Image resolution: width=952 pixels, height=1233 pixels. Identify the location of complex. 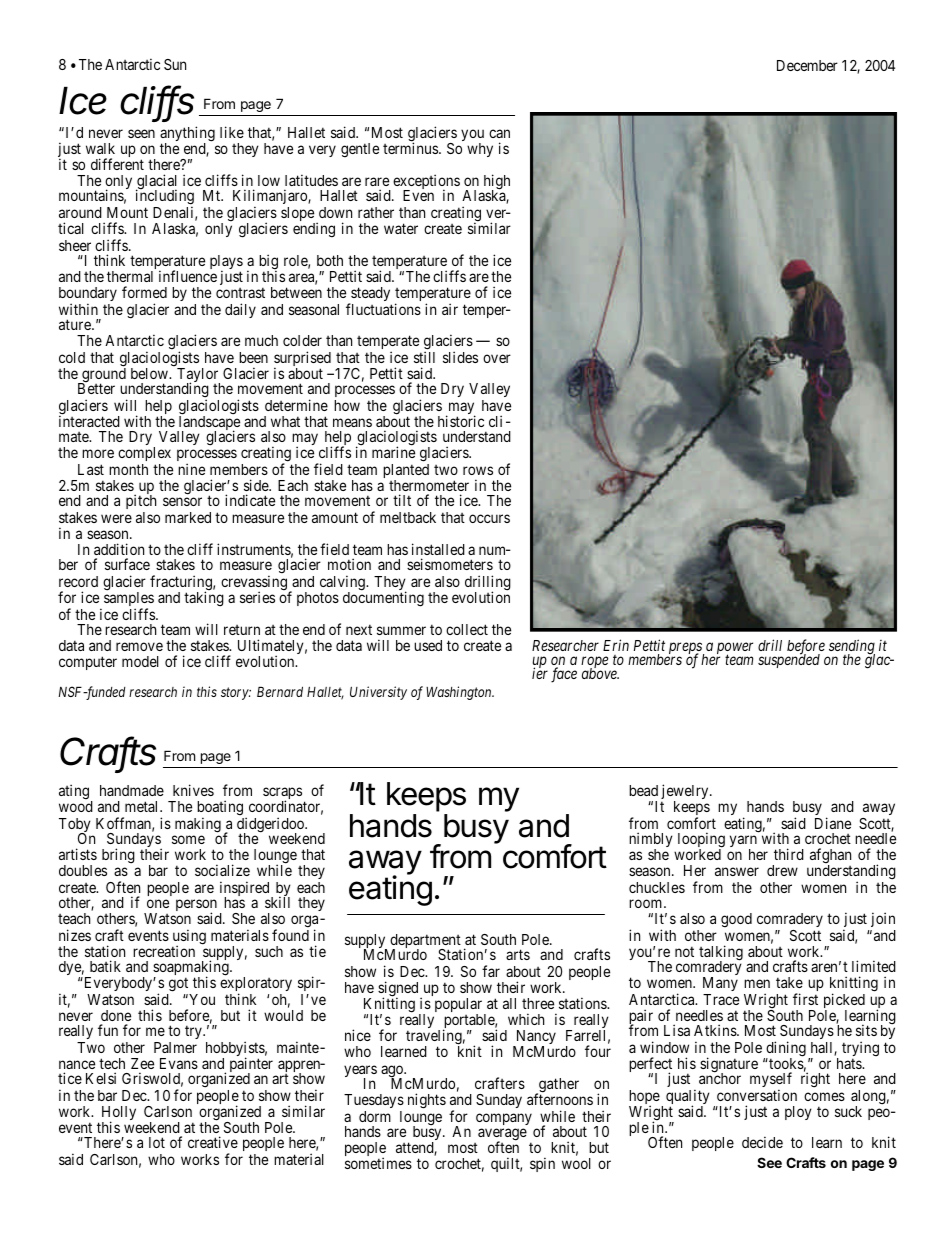
(144, 456).
